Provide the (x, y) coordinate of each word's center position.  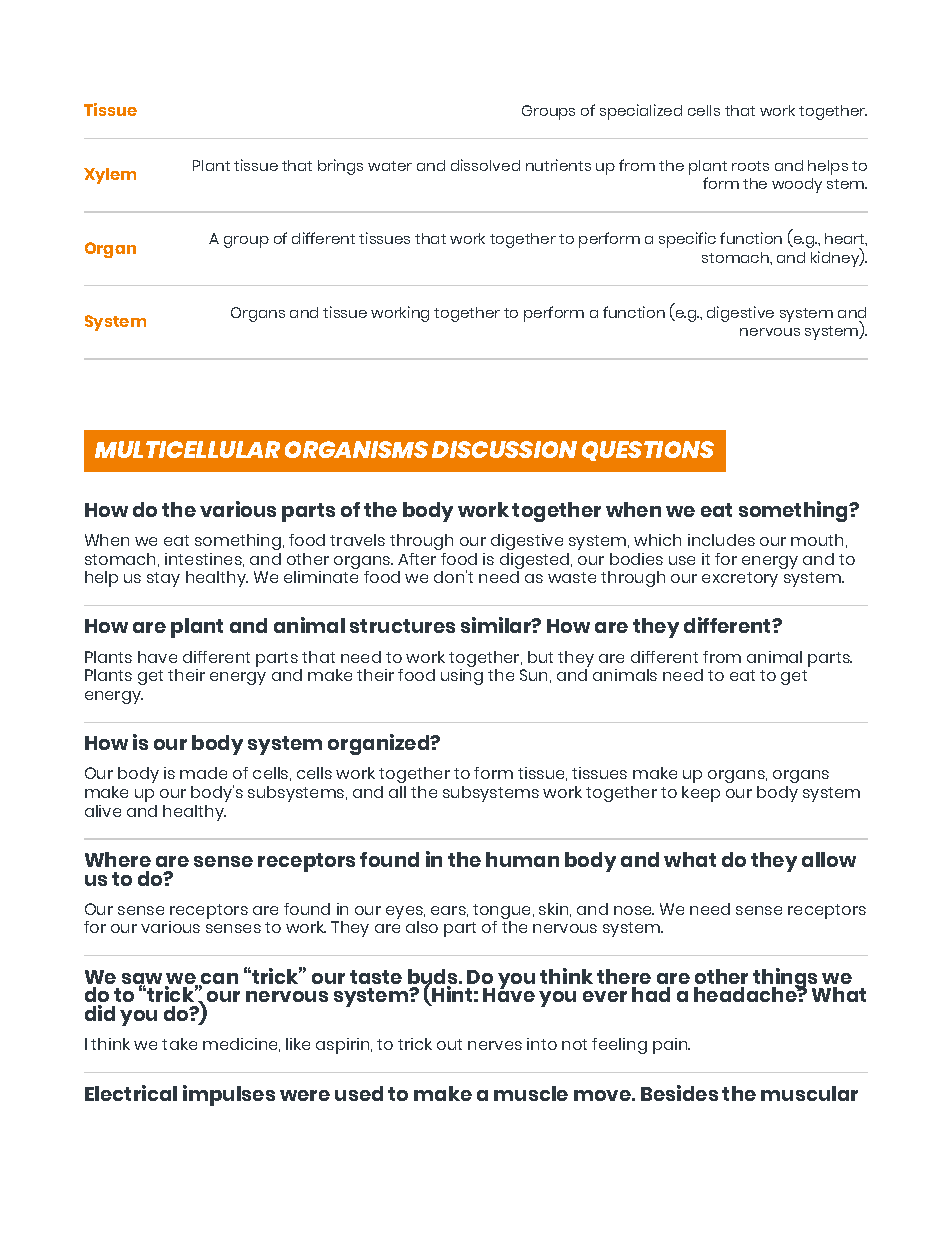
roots (750, 166)
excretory (740, 579)
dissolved (485, 165)
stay (163, 579)
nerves (495, 1045)
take (179, 1044)
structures (402, 626)
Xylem (110, 176)
